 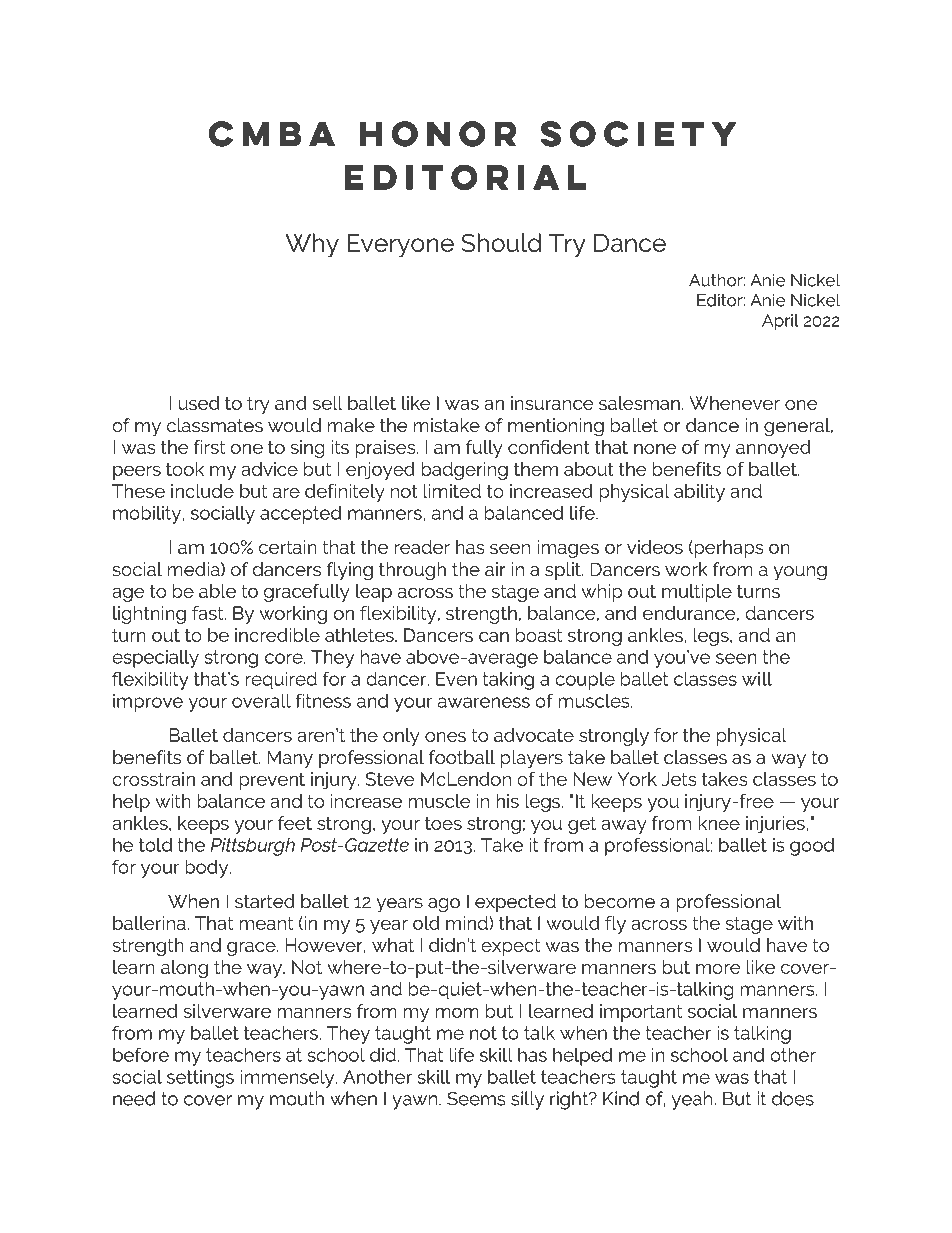 What do you see at coordinates (312, 245) in the image?
I see `Why` at bounding box center [312, 245].
